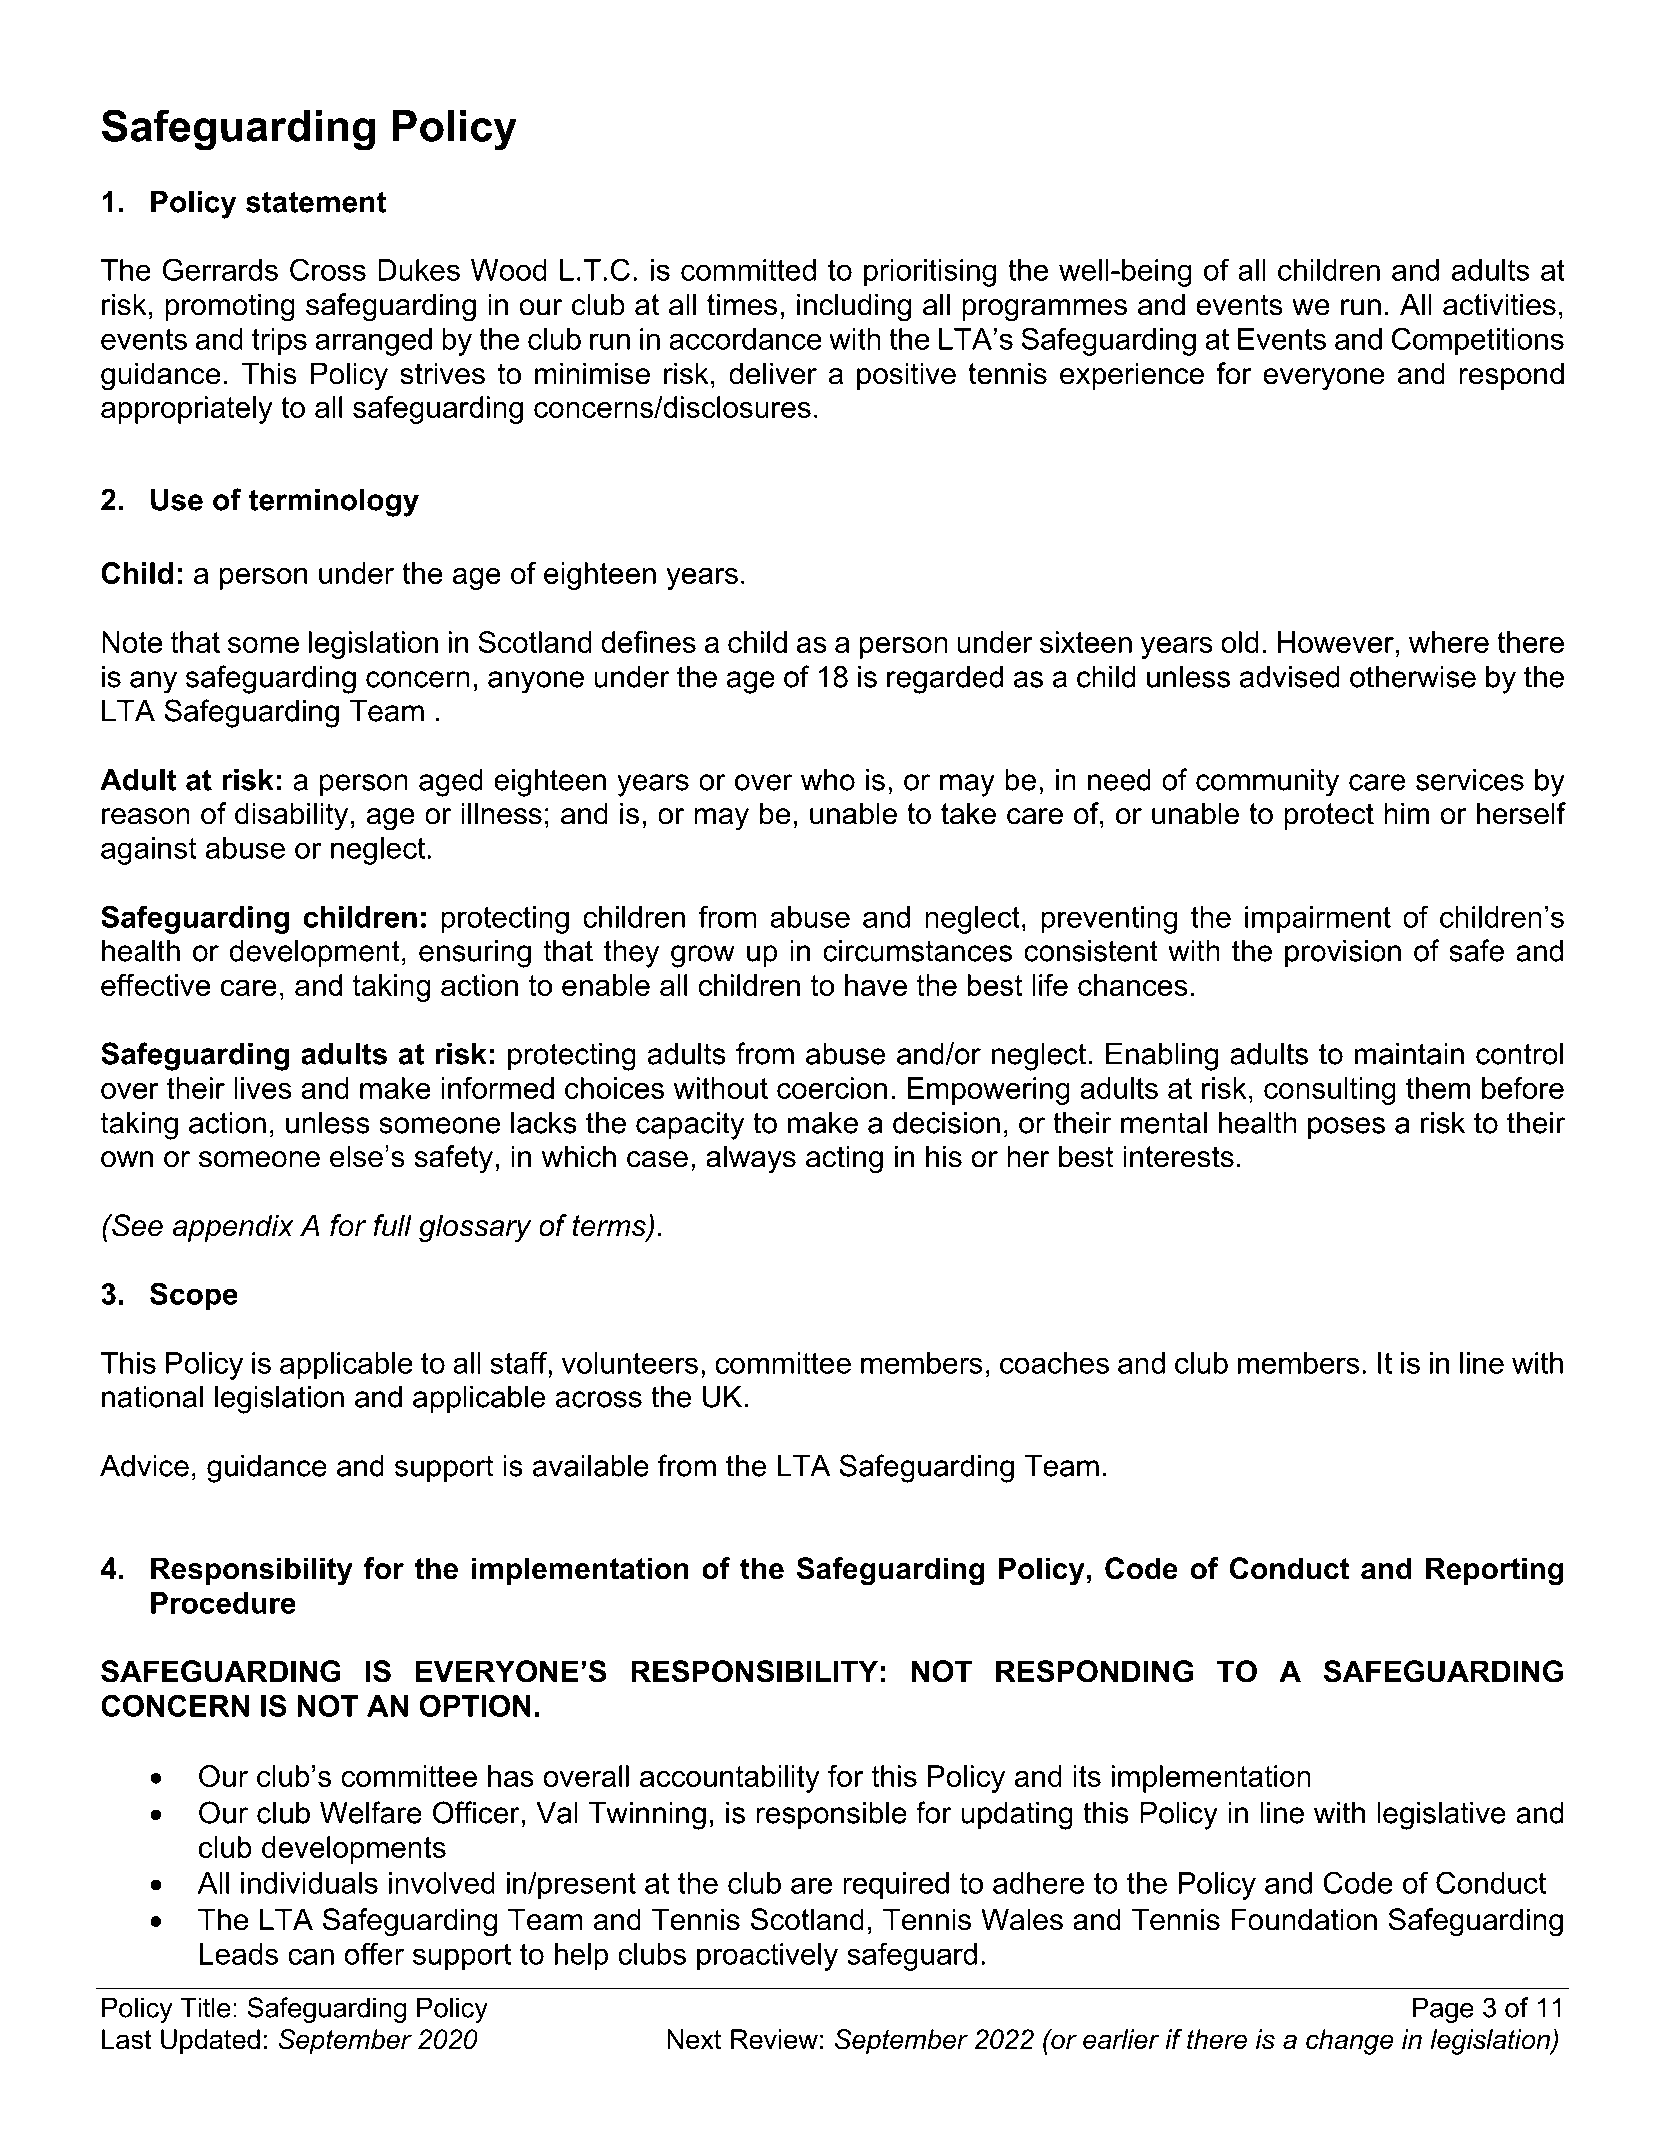 Image resolution: width=1660 pixels, height=2148 pixels. What do you see at coordinates (1499, 304) in the image?
I see `activities` at bounding box center [1499, 304].
